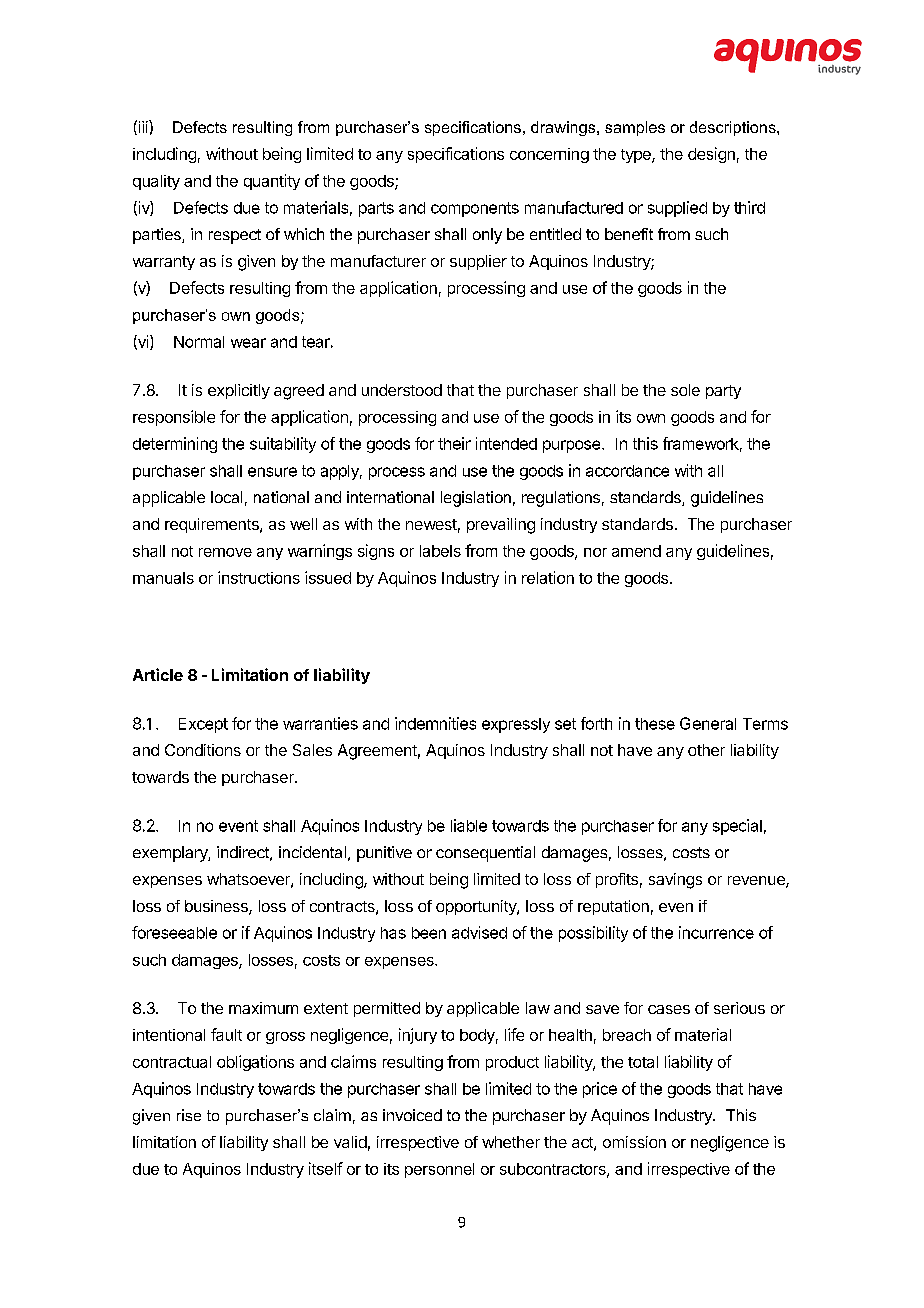  What do you see at coordinates (516, 725) in the document?
I see `expressly` at bounding box center [516, 725].
